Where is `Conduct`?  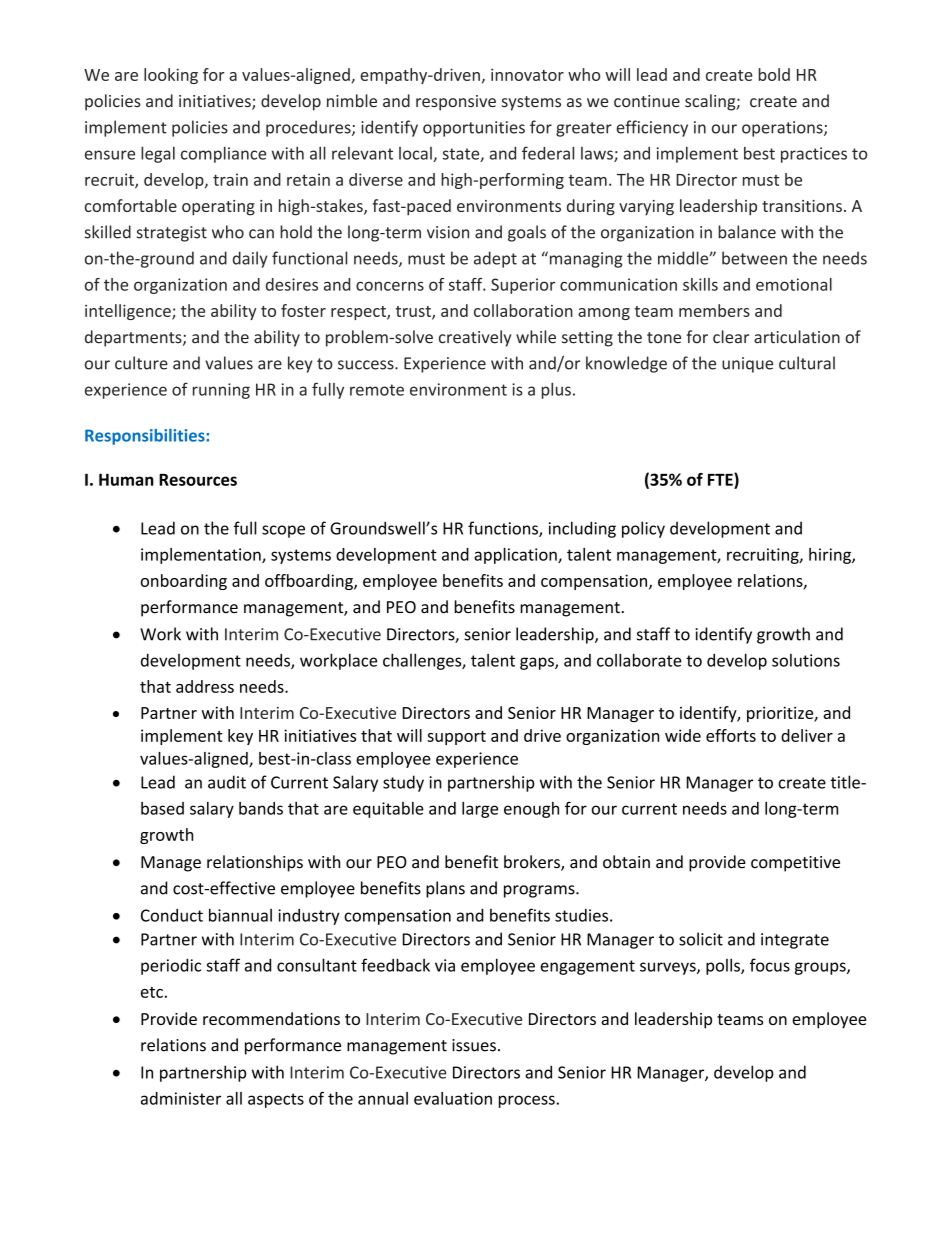
Conduct is located at coordinates (172, 915).
